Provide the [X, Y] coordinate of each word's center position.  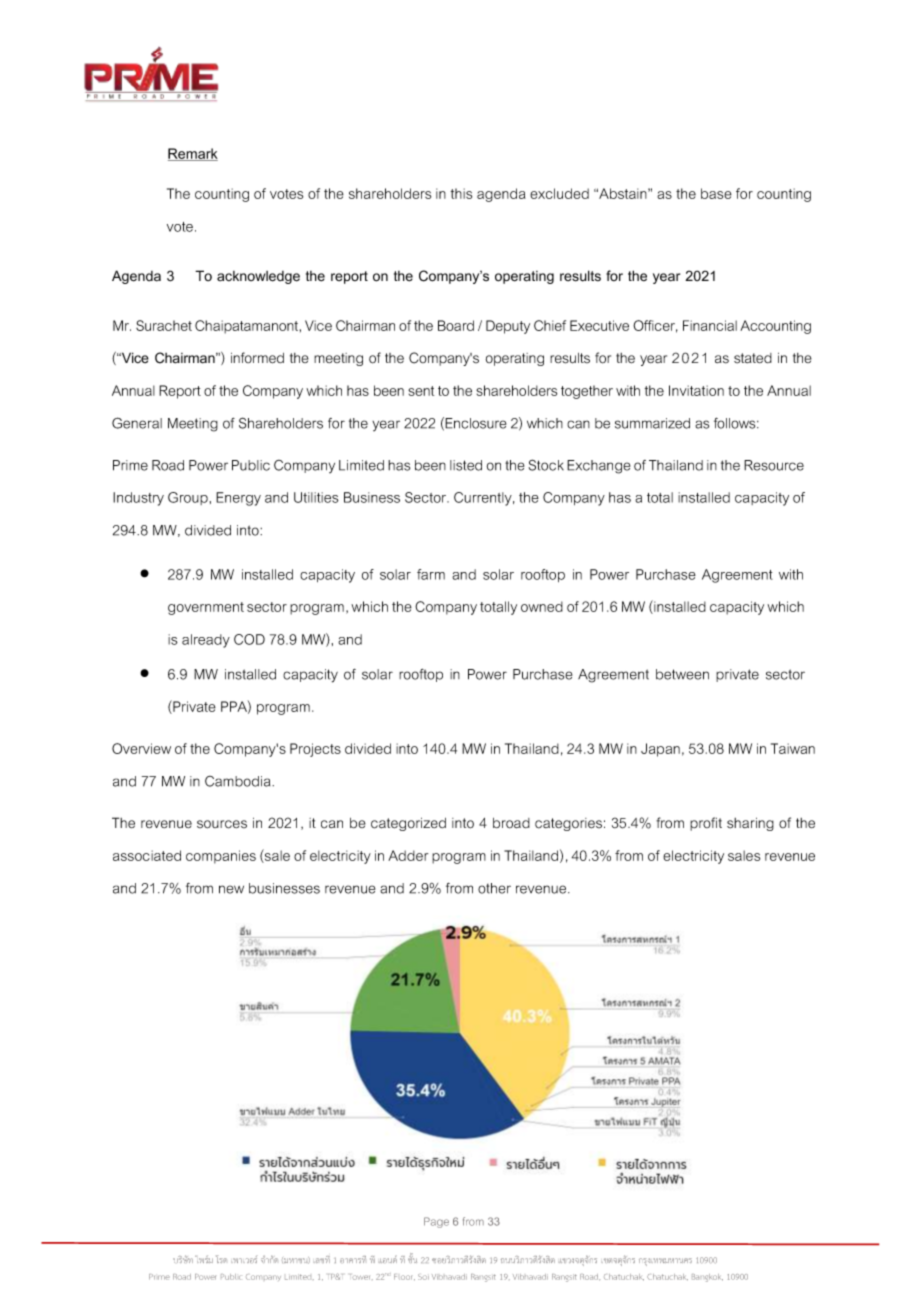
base [716, 193]
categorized [408, 824]
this [461, 193]
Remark [193, 154]
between [682, 674]
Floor [404, 1277]
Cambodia [239, 781]
